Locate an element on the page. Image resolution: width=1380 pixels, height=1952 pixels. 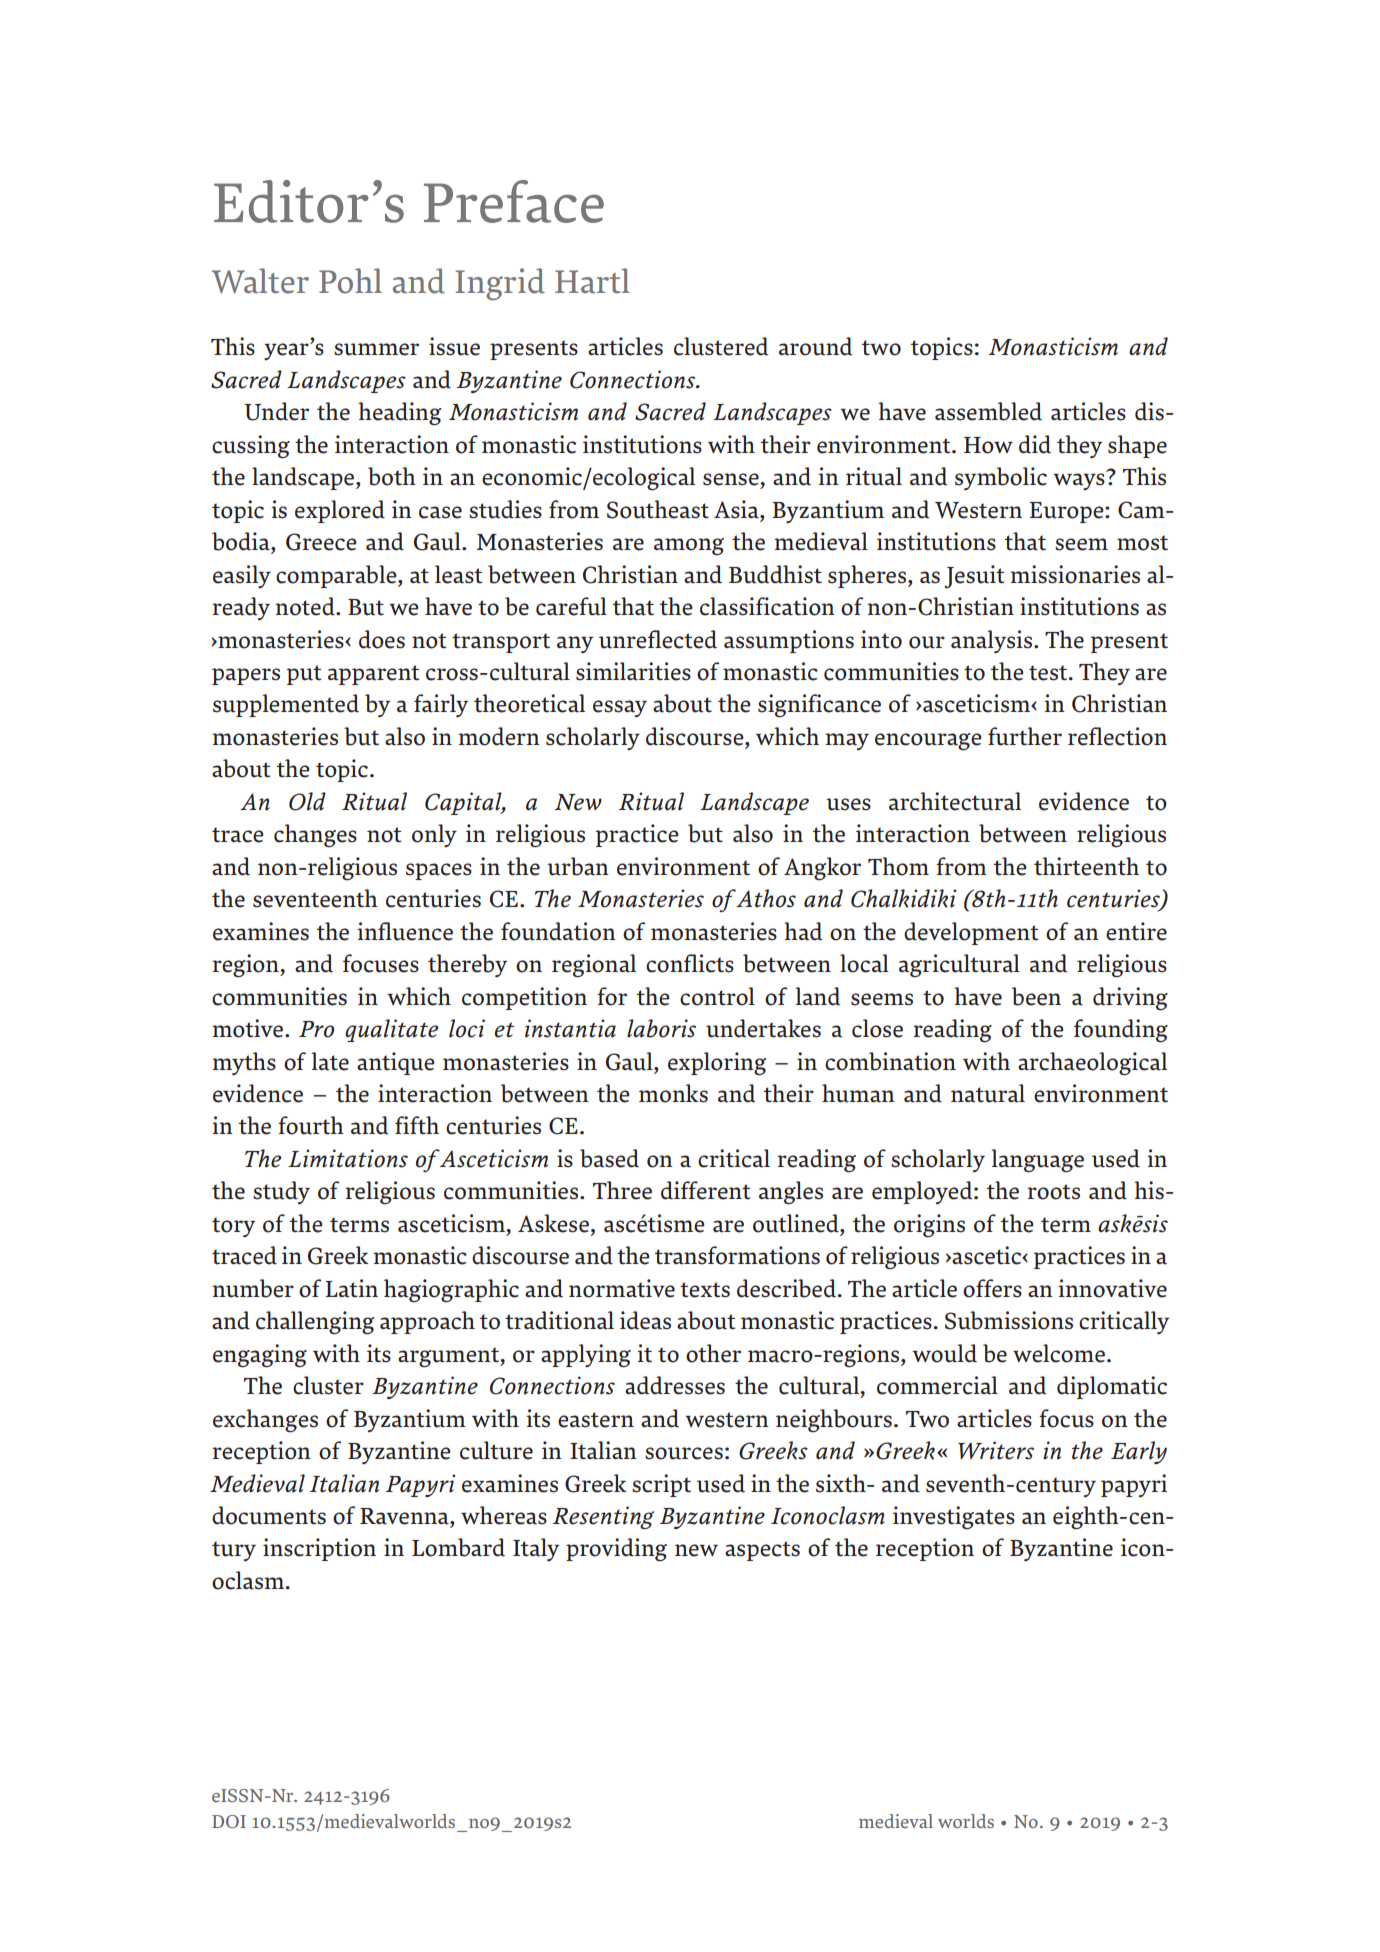
welcome is located at coordinates (1059, 1353).
